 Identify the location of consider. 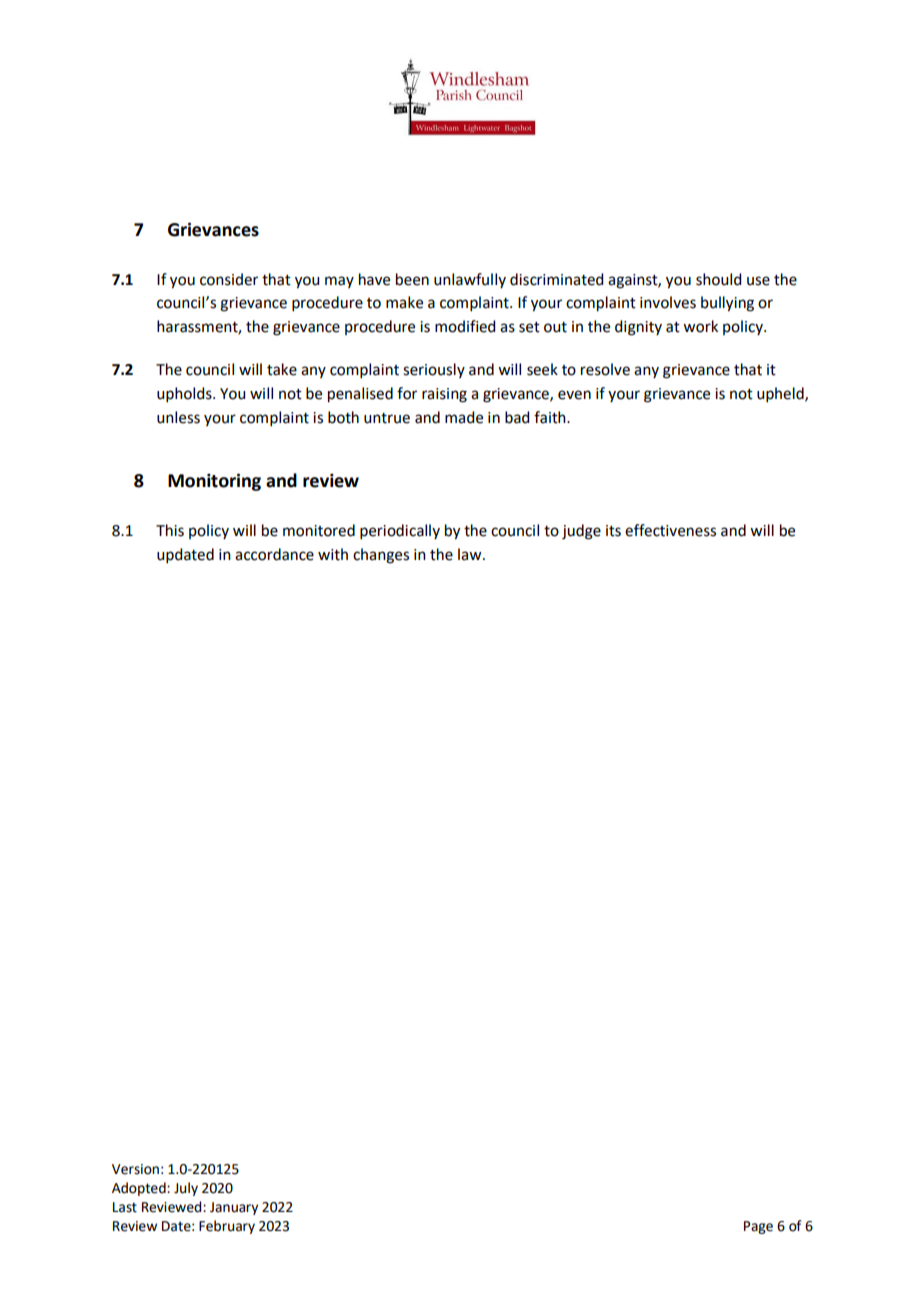
(229, 279).
